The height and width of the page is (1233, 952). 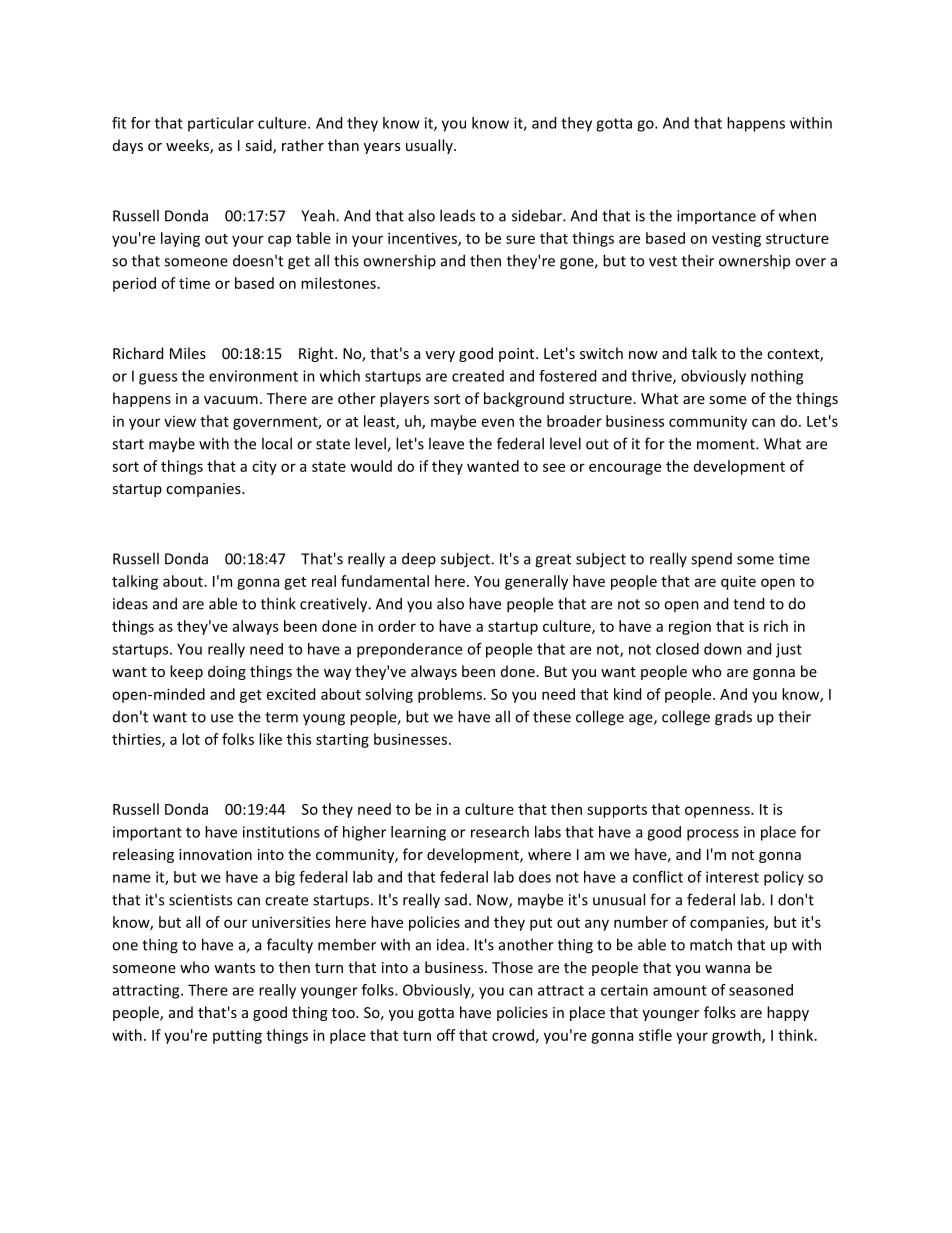 I want to click on importance, so click(x=716, y=217).
